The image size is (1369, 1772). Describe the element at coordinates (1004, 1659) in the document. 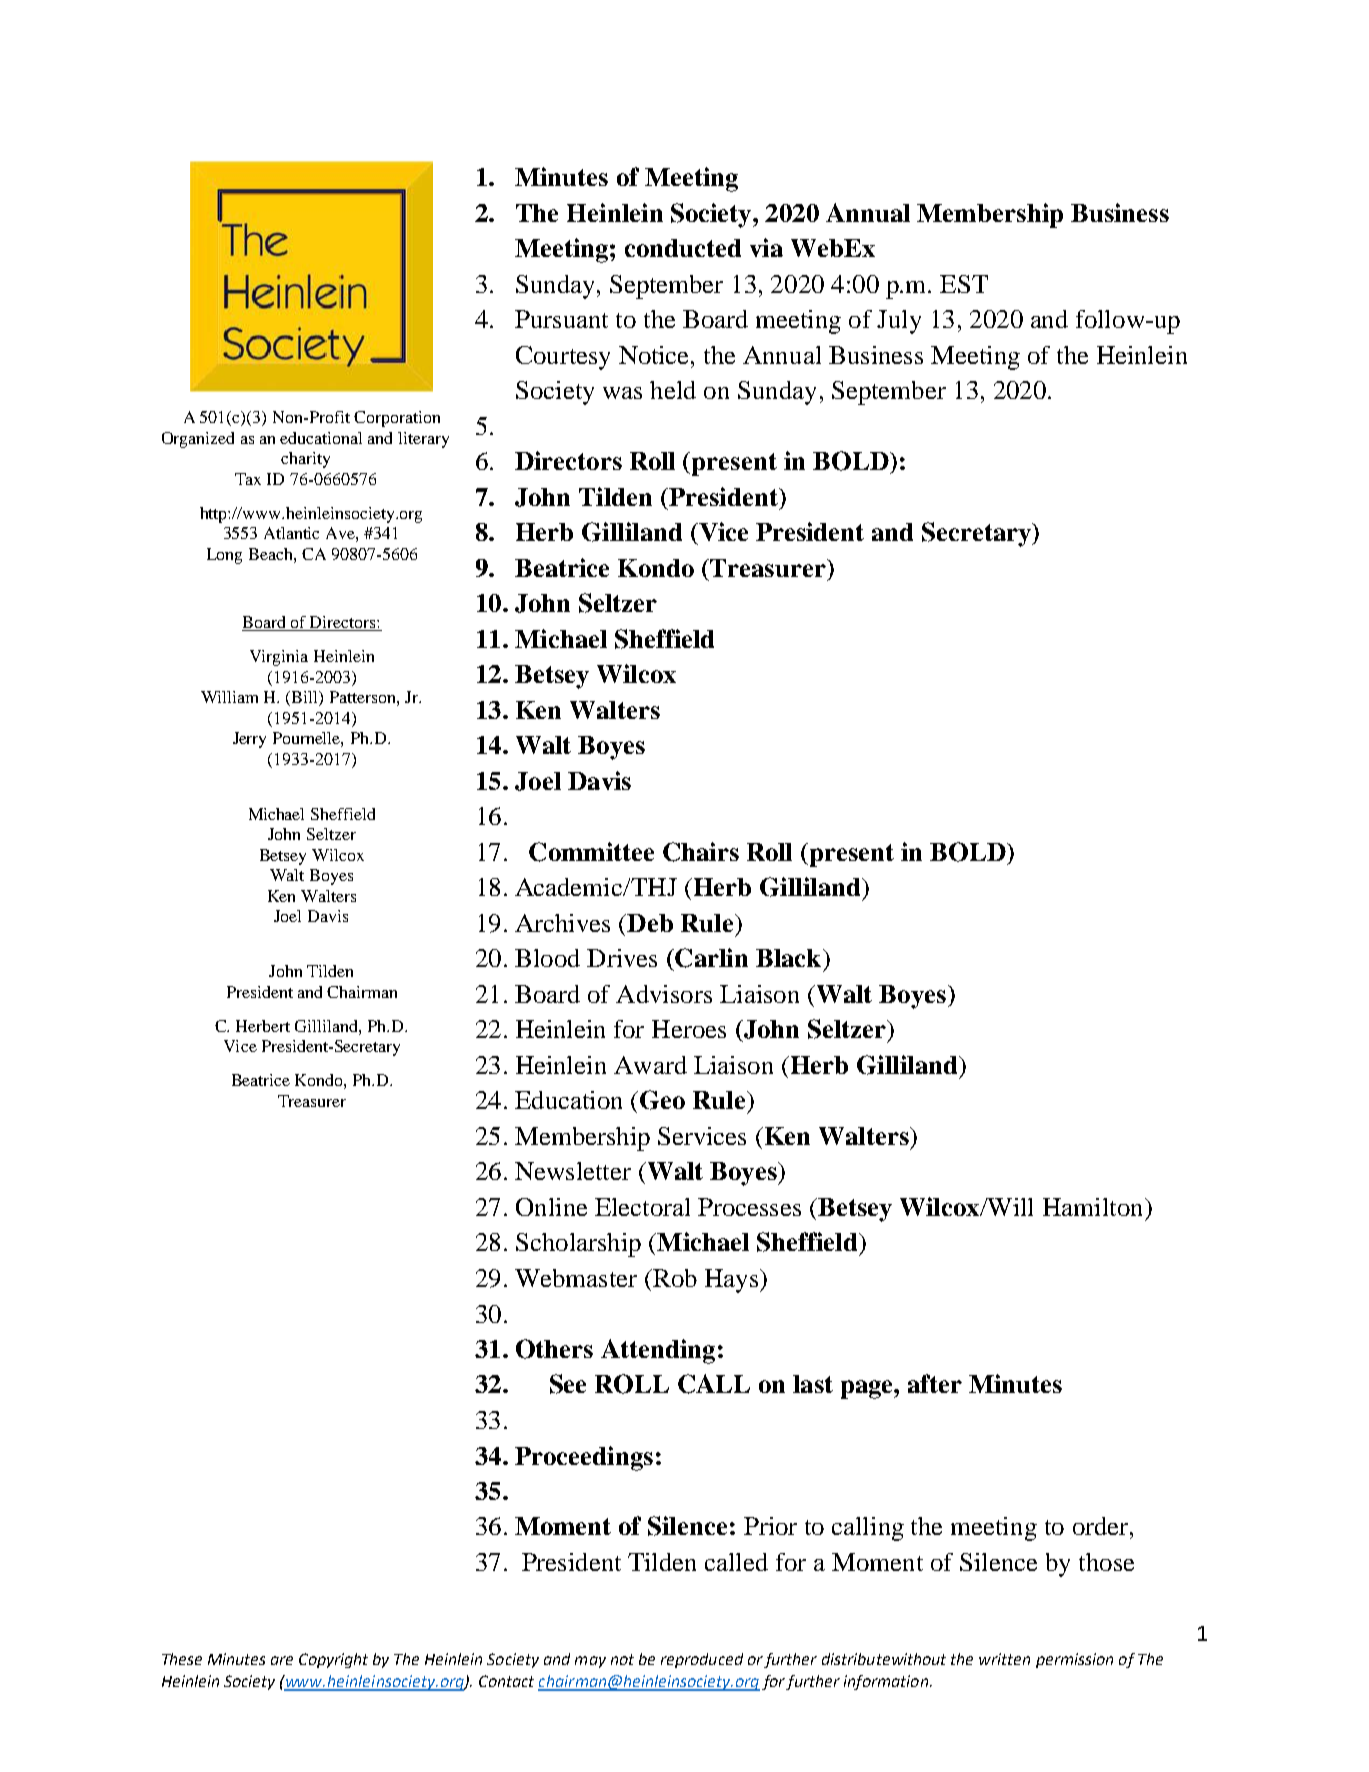

I see `written` at that location.
